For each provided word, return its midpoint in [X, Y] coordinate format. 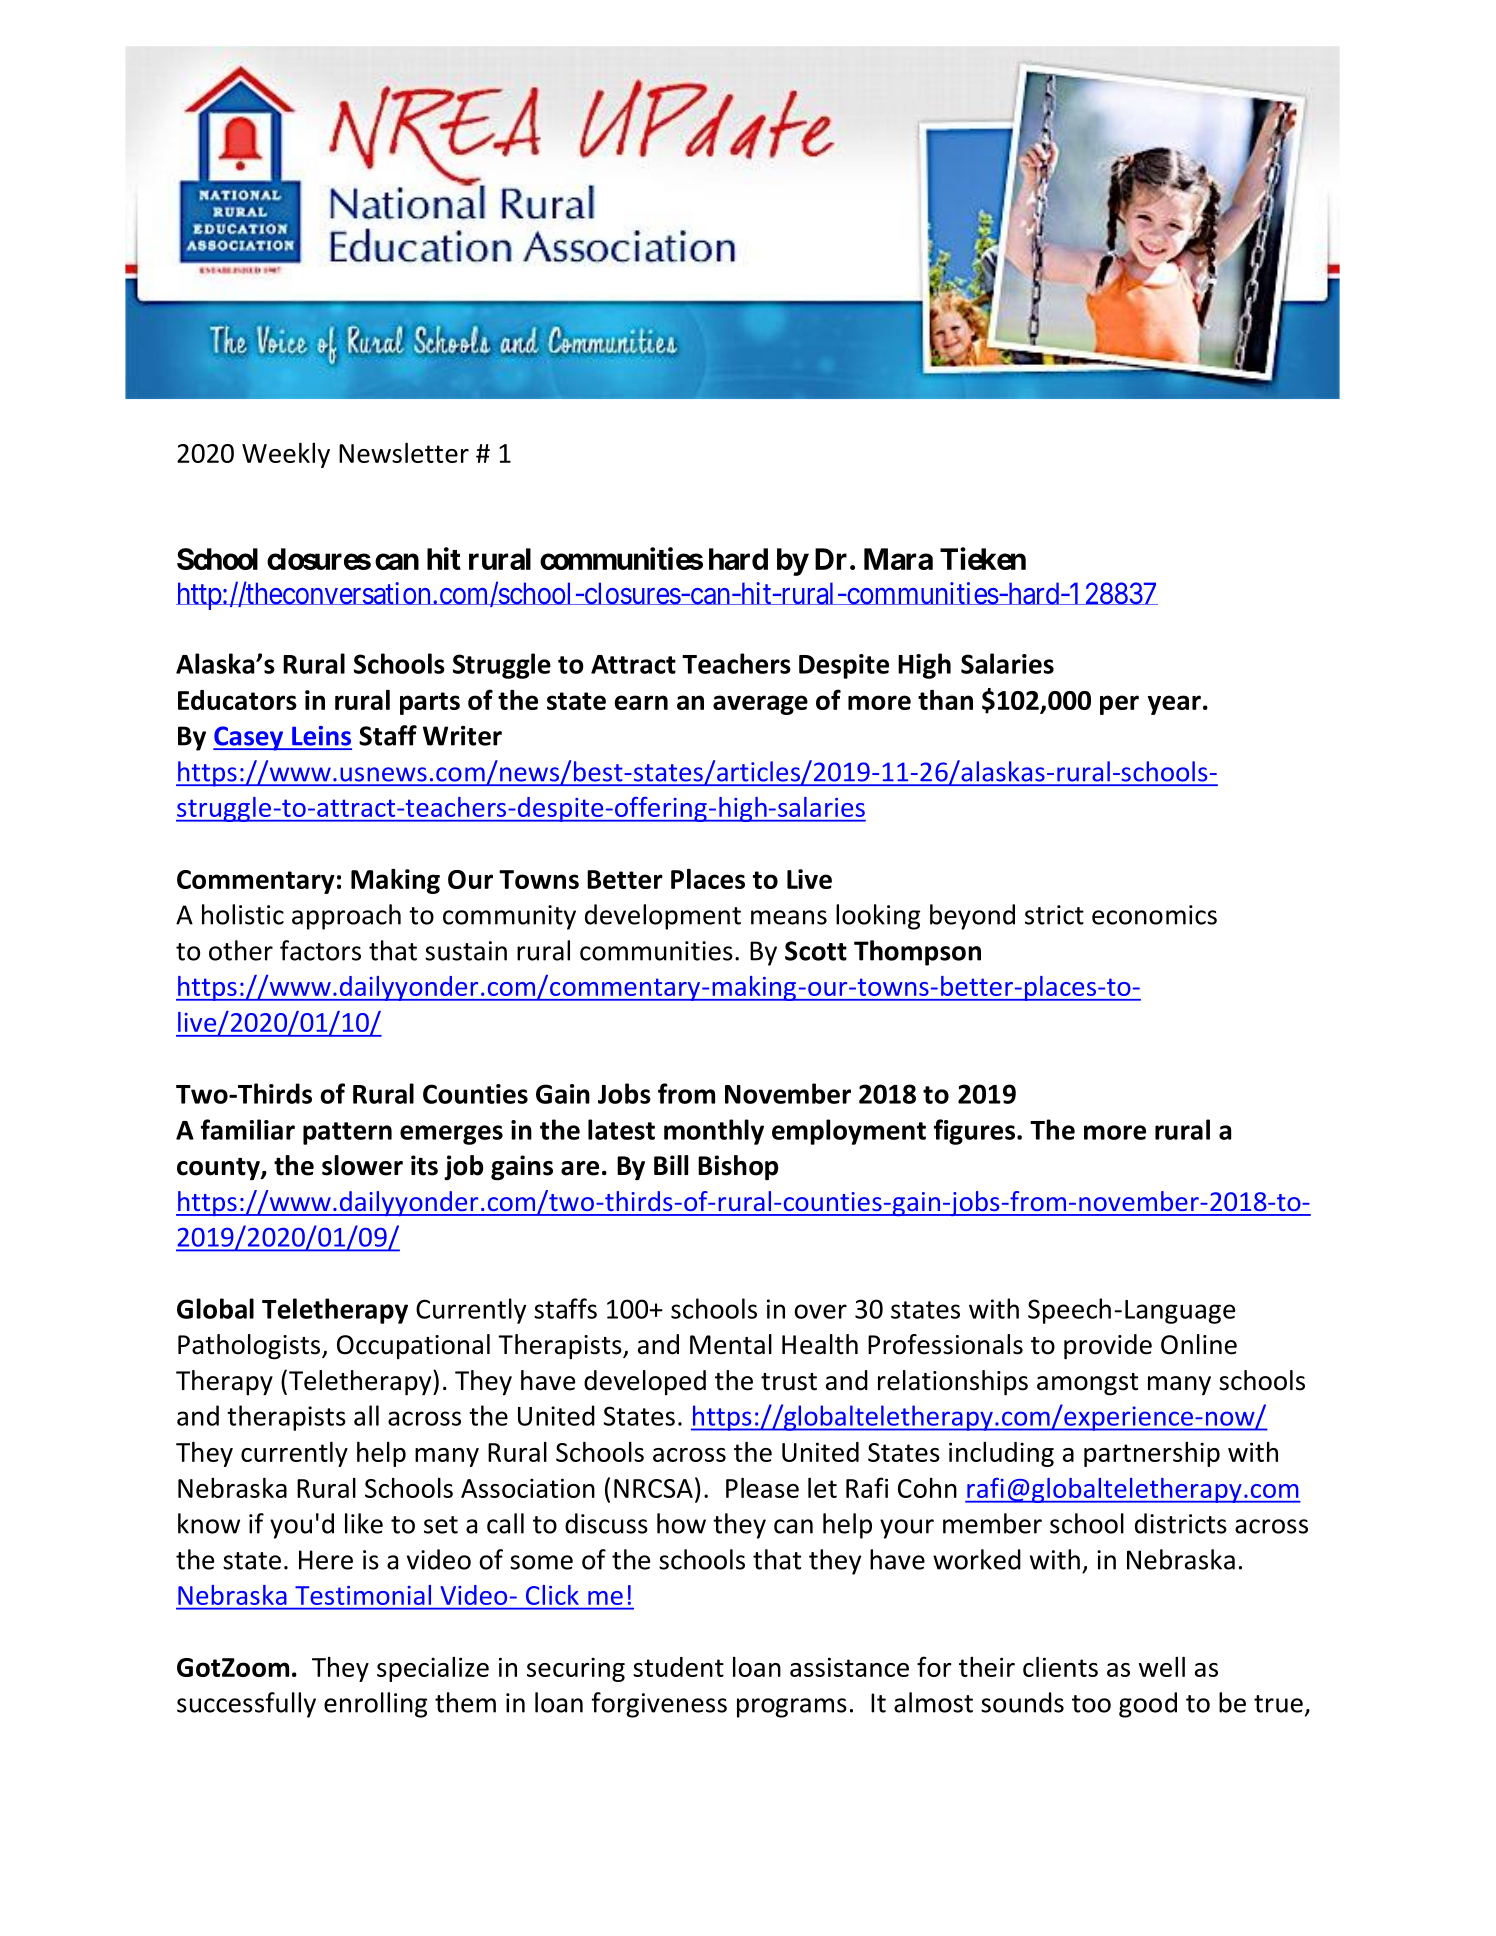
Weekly [286, 455]
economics [1154, 915]
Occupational [413, 1346]
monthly [714, 1132]
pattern [347, 1133]
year [1174, 705]
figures [976, 1132]
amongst [1087, 1384]
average [760, 705]
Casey [249, 738]
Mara [898, 559]
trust [789, 1382]
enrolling [375, 1705]
